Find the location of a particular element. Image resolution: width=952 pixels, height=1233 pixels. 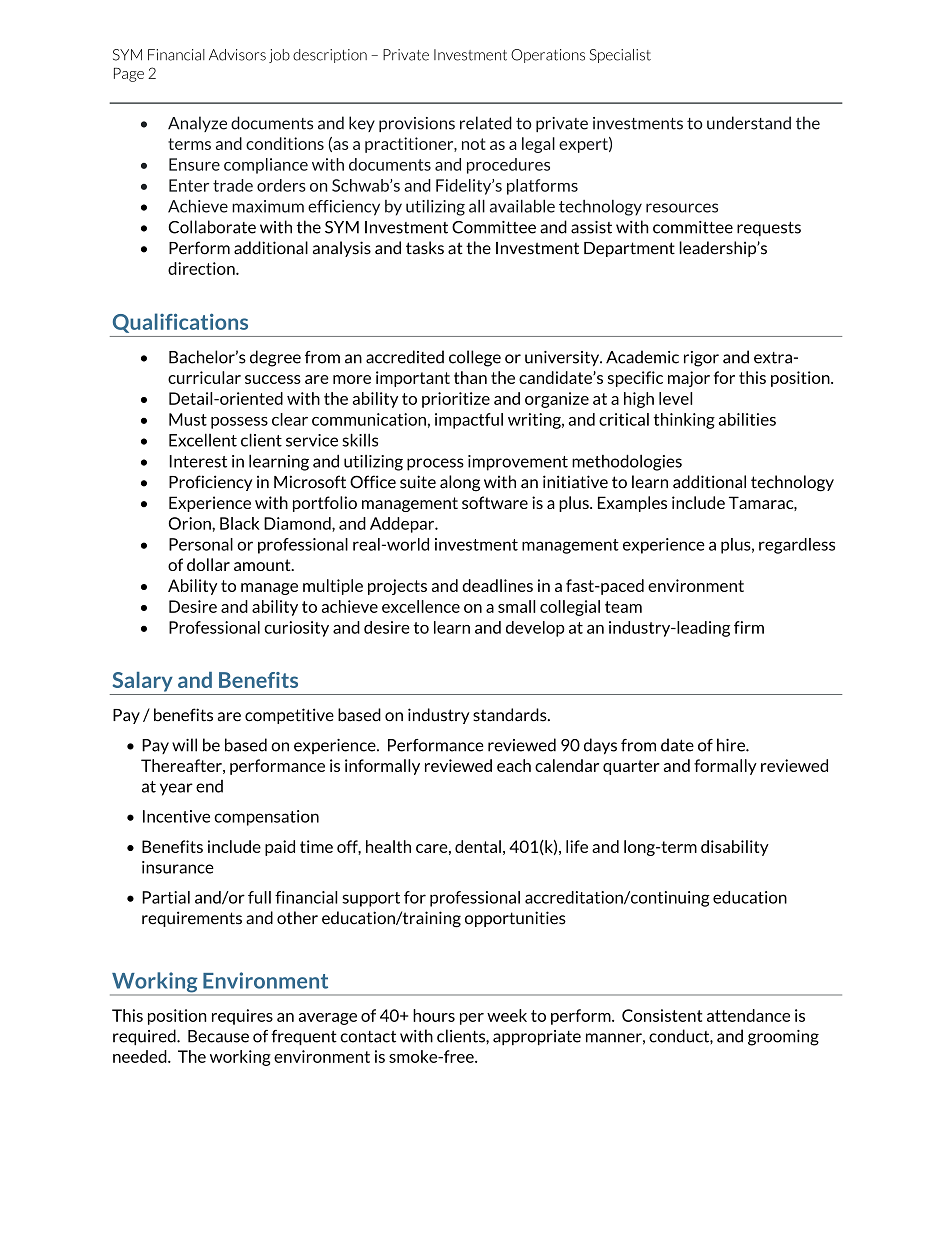

standards is located at coordinates (511, 715).
